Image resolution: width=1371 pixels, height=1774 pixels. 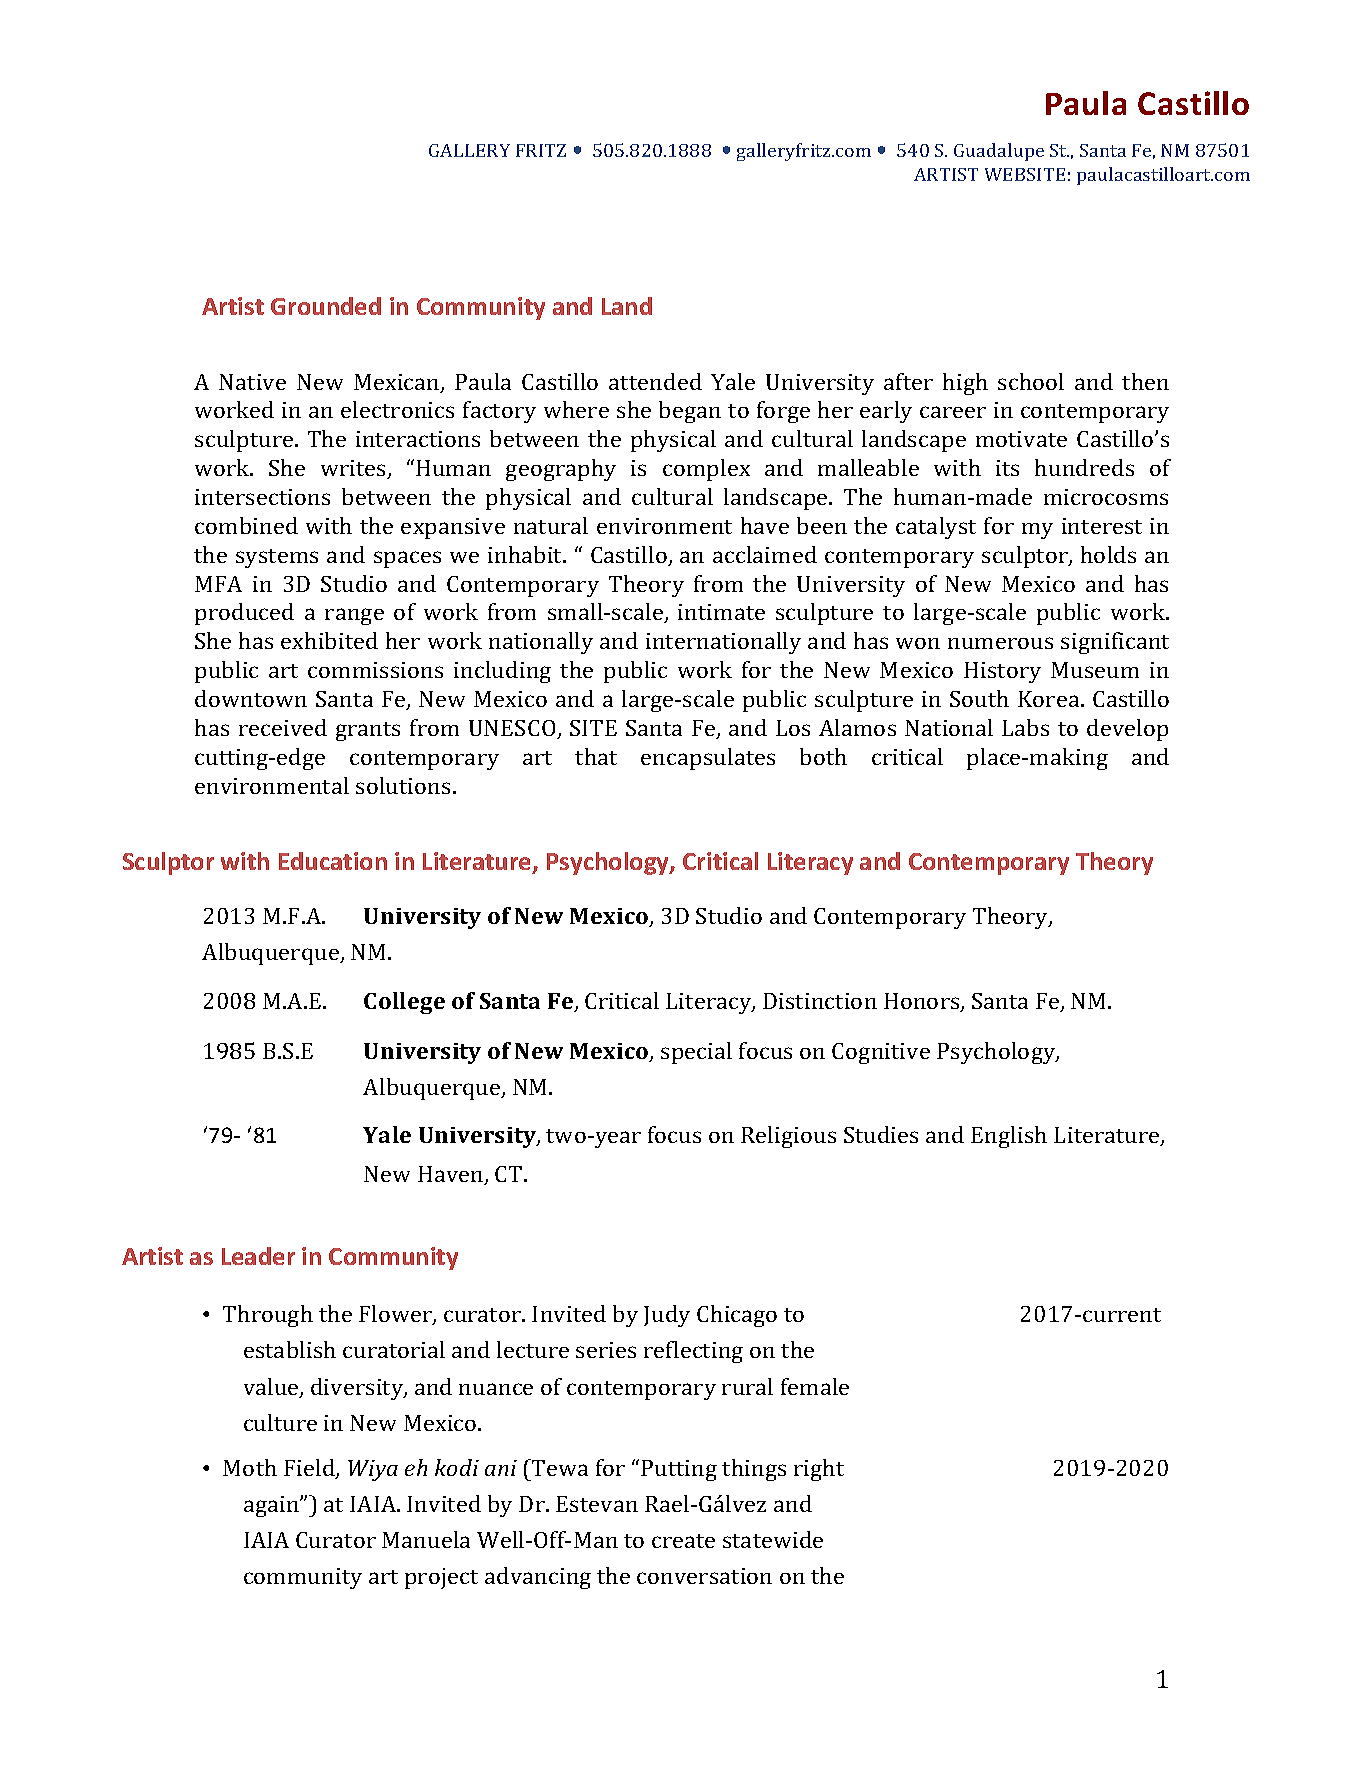 What do you see at coordinates (1000, 643) in the screenshot?
I see `numerous` at bounding box center [1000, 643].
